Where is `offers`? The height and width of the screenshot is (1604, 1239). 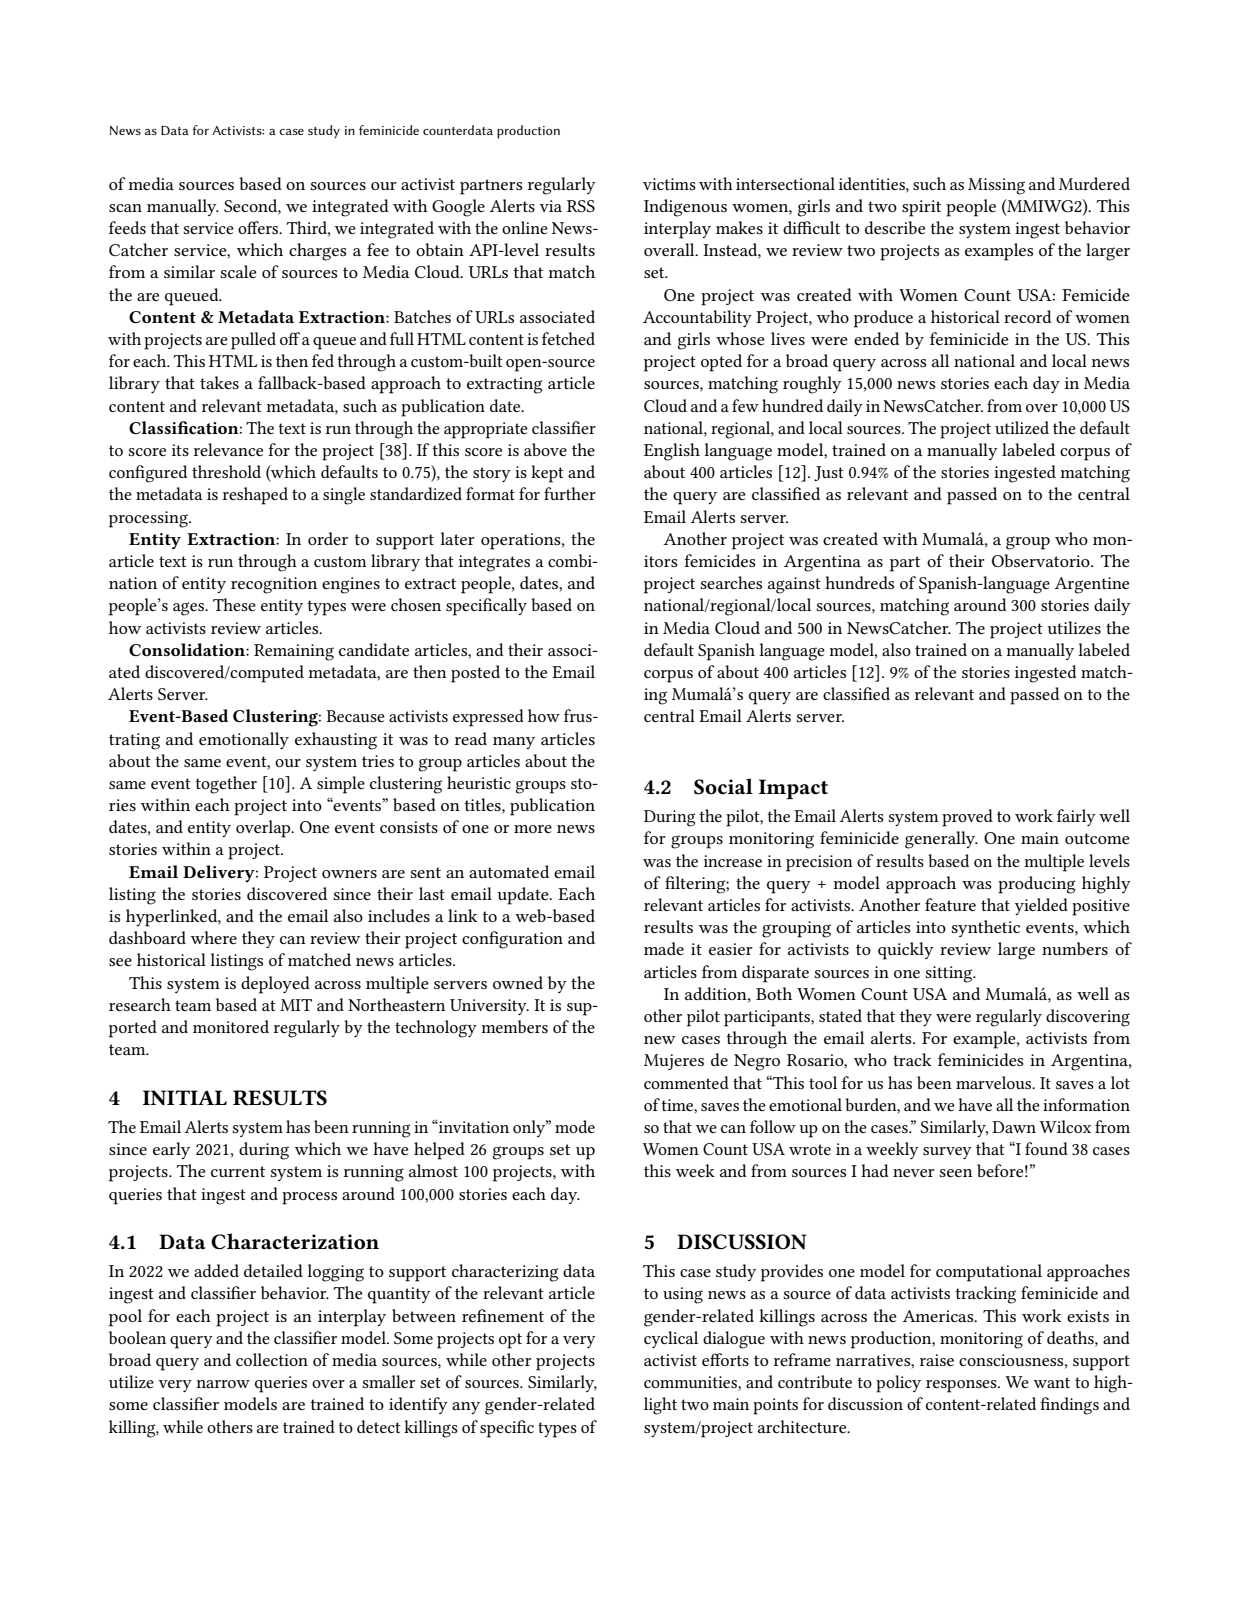
offers is located at coordinates (259, 227).
